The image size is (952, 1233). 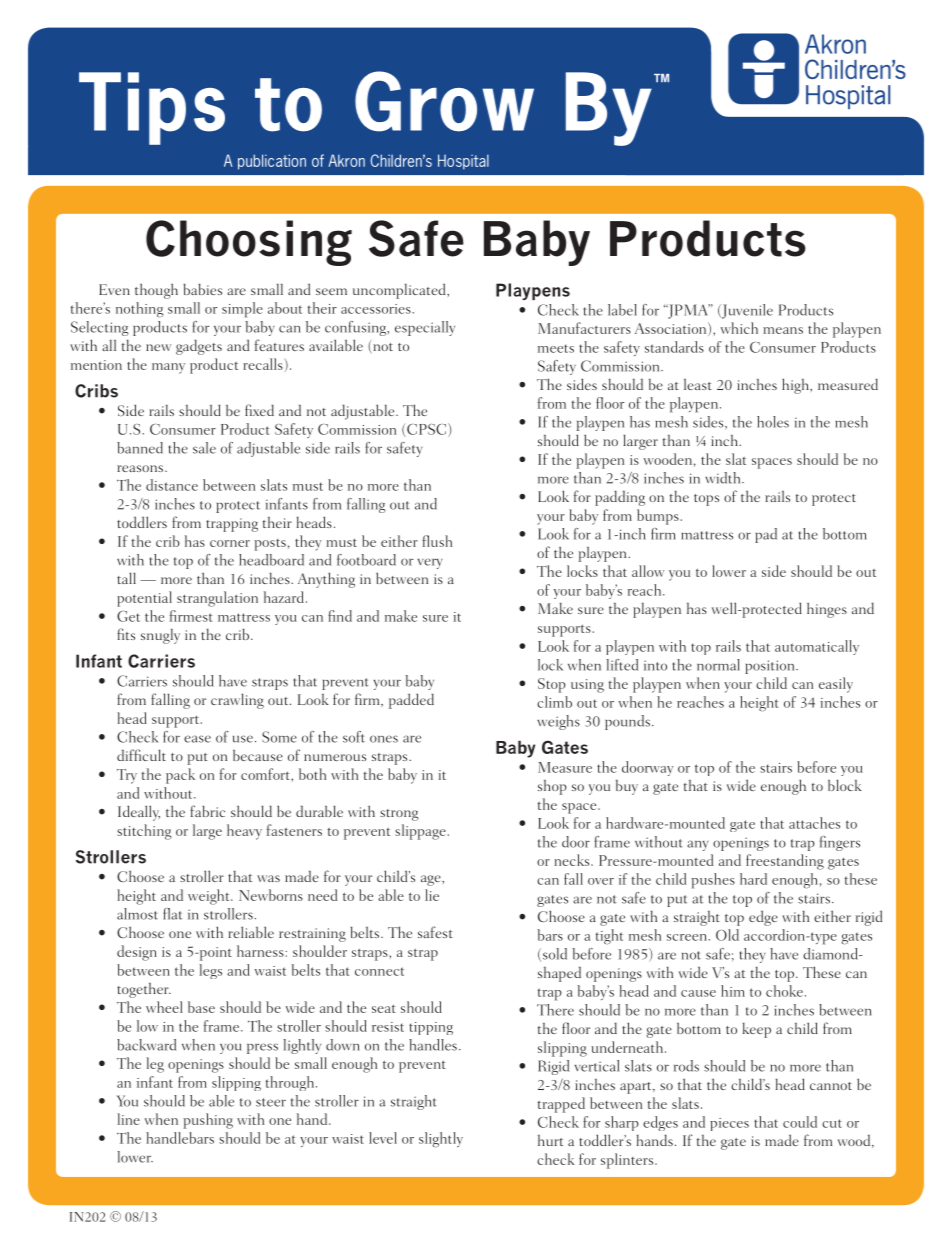 What do you see at coordinates (796, 386) in the page?
I see `high` at bounding box center [796, 386].
